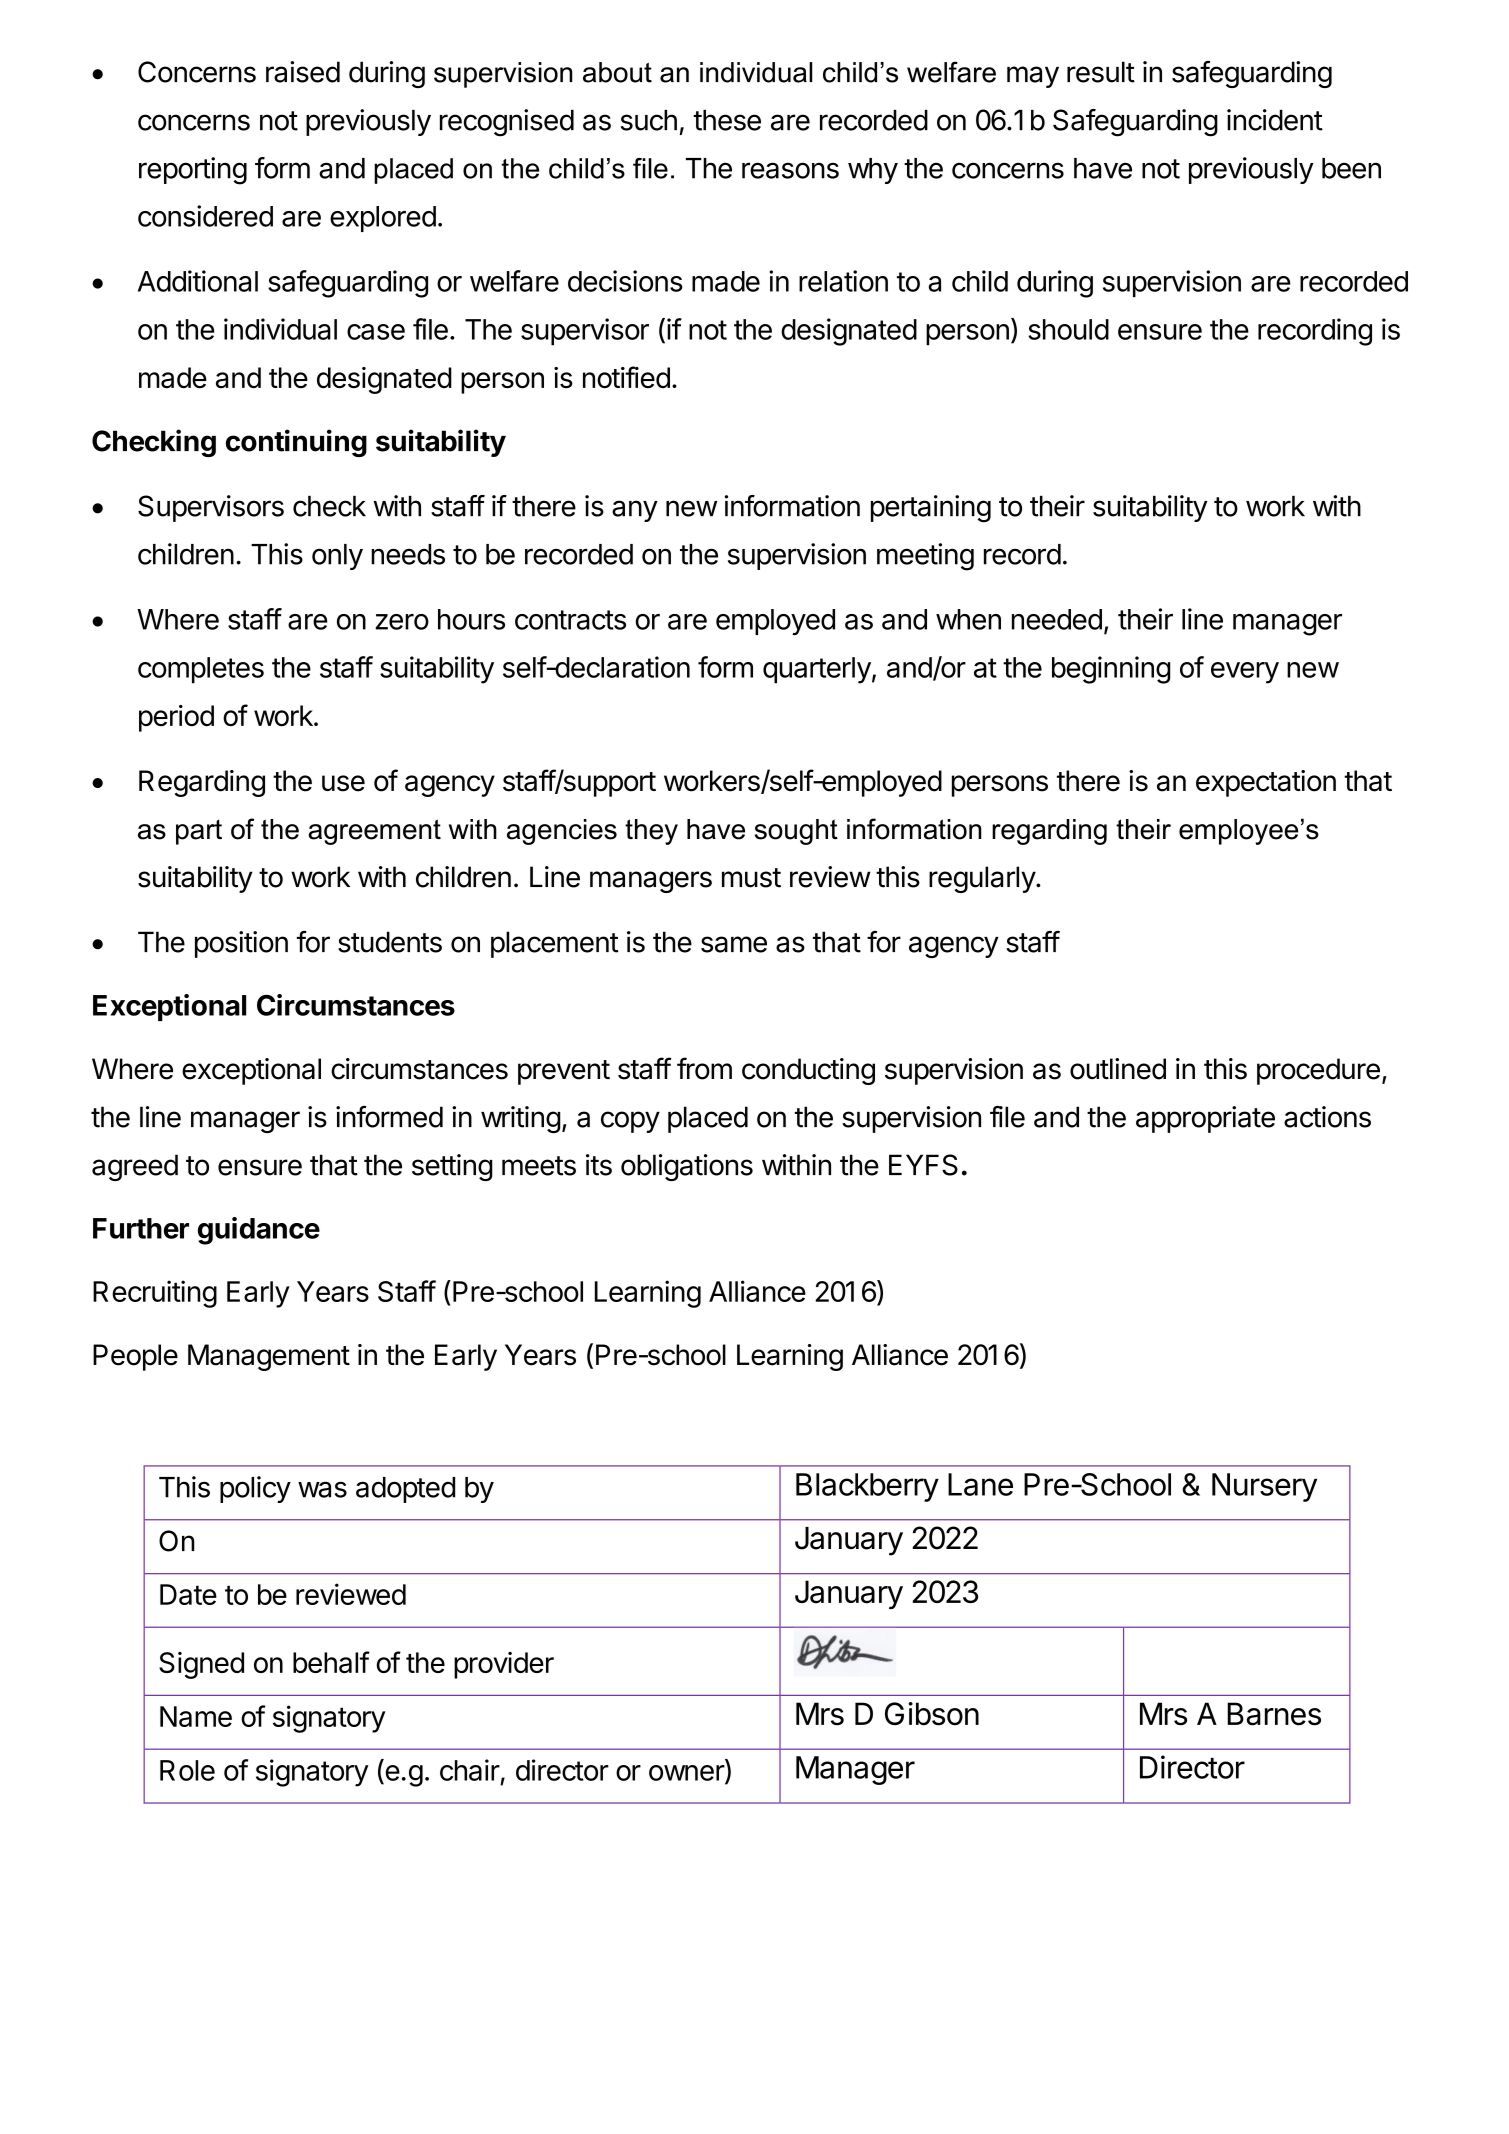 This page has height=2134, width=1509. I want to click on appropriate, so click(1205, 1119).
